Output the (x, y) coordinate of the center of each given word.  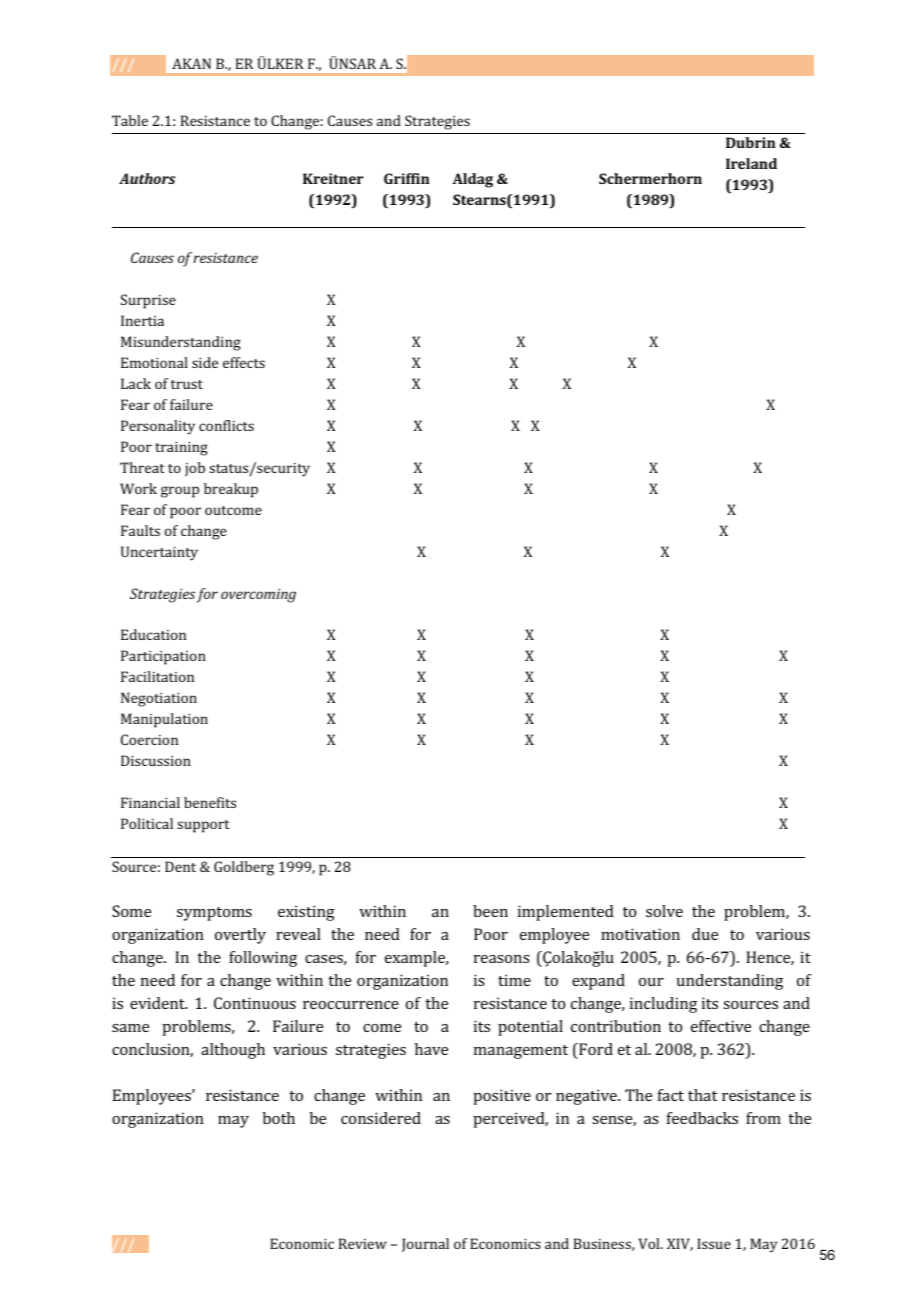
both (279, 1118)
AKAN (191, 63)
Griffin (407, 178)
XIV (680, 1244)
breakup (231, 490)
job (195, 469)
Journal (425, 1245)
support (203, 826)
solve (664, 911)
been (490, 911)
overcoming (258, 596)
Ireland (751, 163)
